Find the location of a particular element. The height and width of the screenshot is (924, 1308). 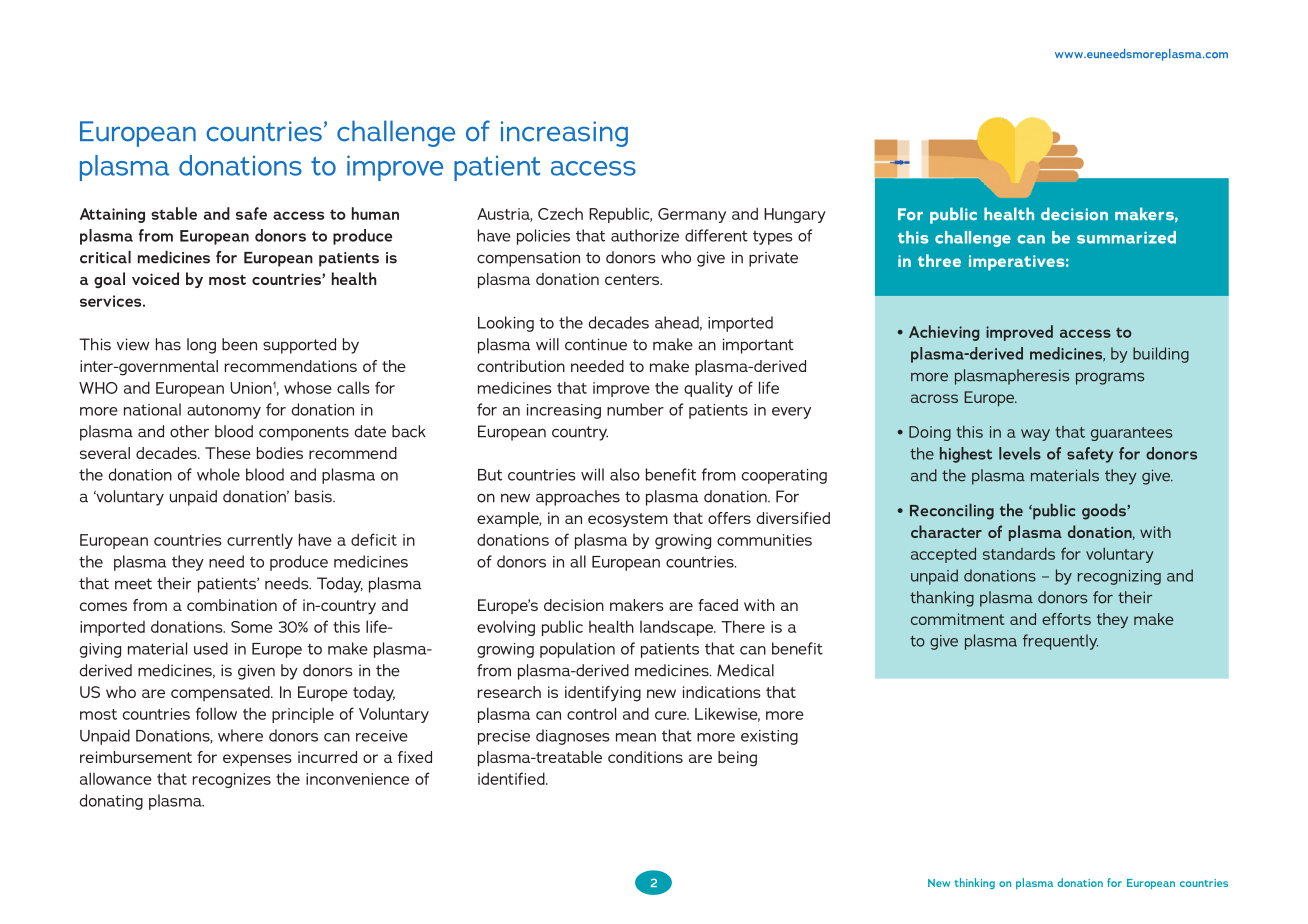

number is located at coordinates (635, 409).
